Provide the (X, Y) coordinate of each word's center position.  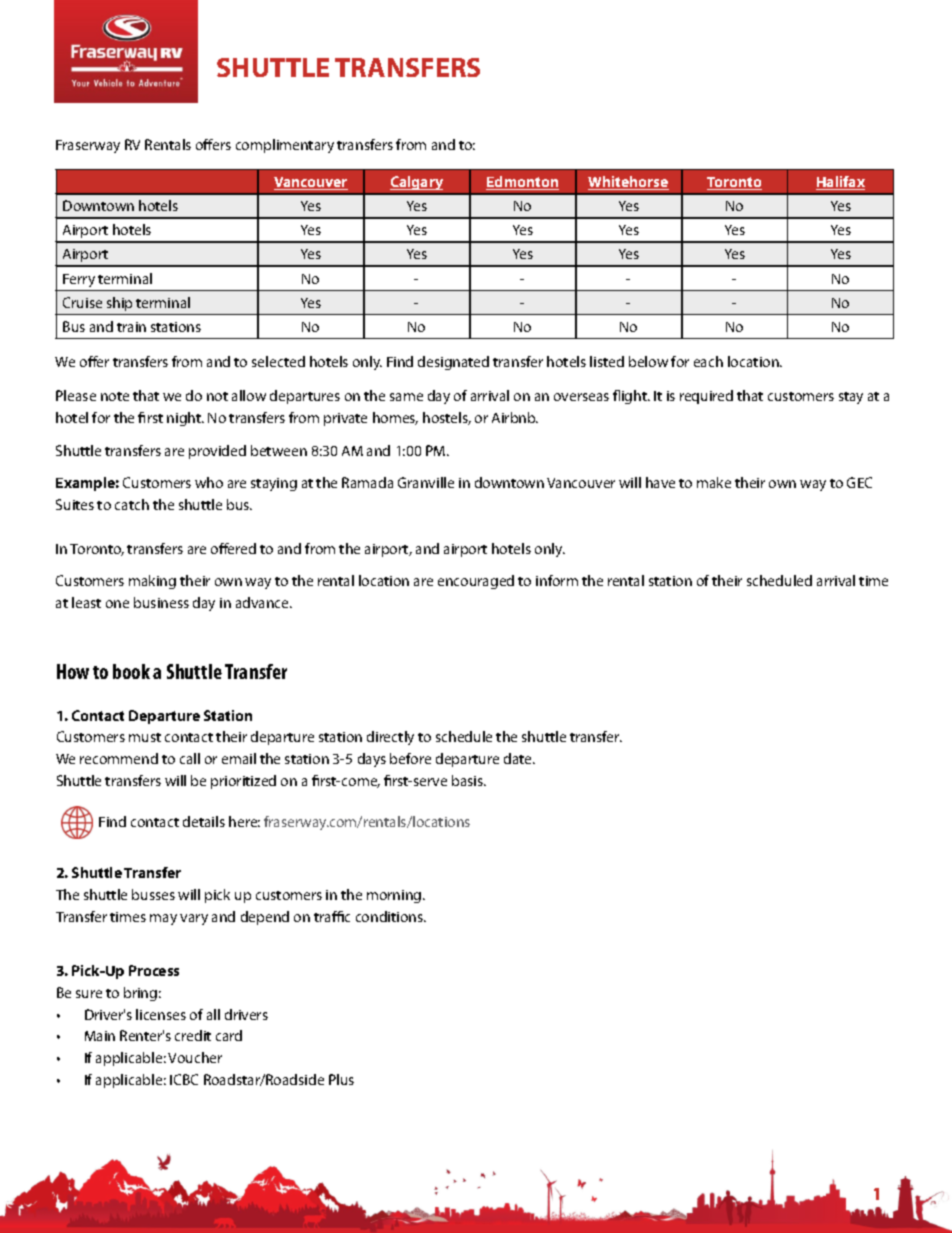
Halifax (840, 183)
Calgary (416, 183)
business (161, 602)
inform (557, 580)
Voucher (195, 1057)
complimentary (285, 146)
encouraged (476, 582)
